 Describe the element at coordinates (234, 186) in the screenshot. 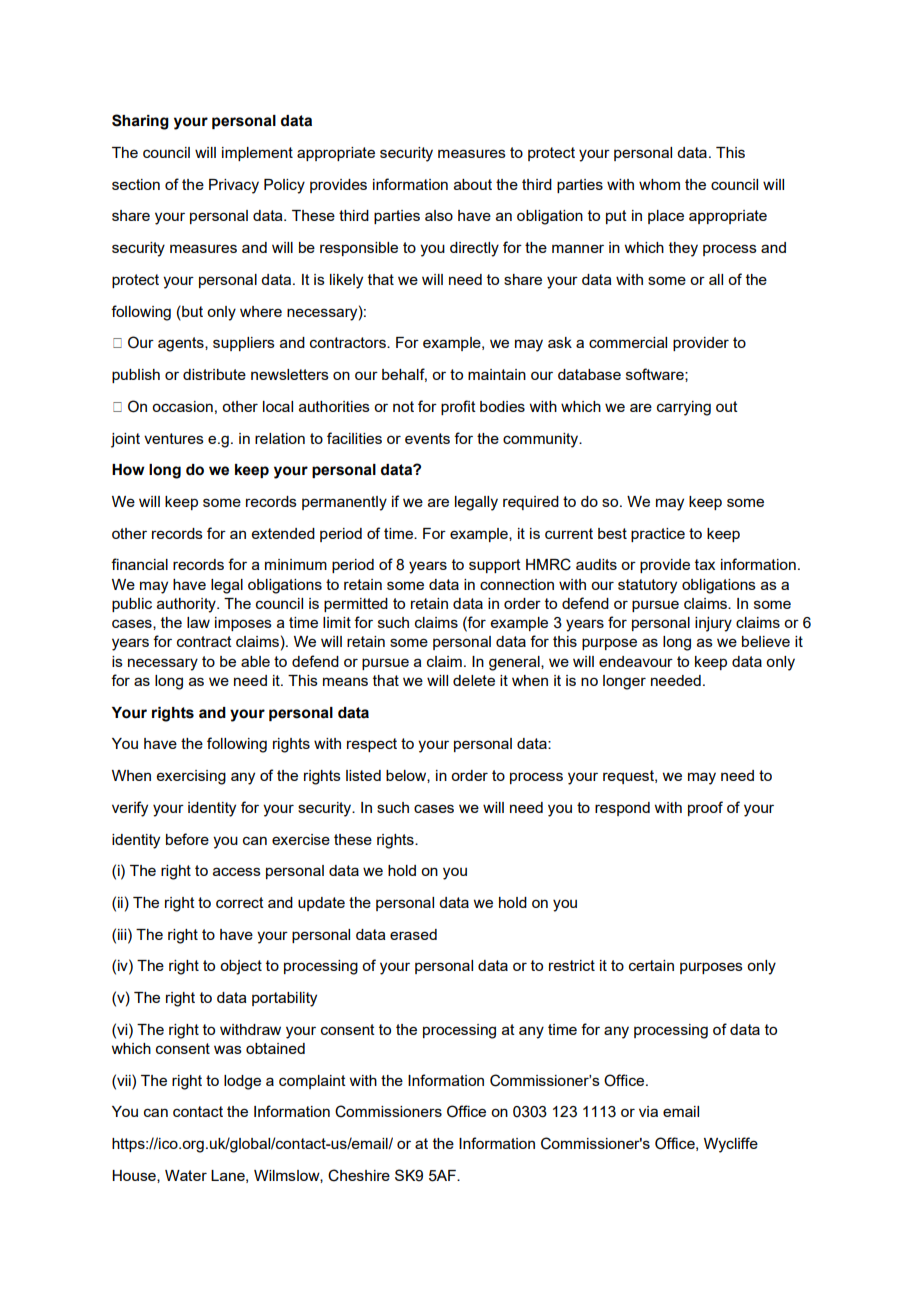

I see `Privacy` at that location.
